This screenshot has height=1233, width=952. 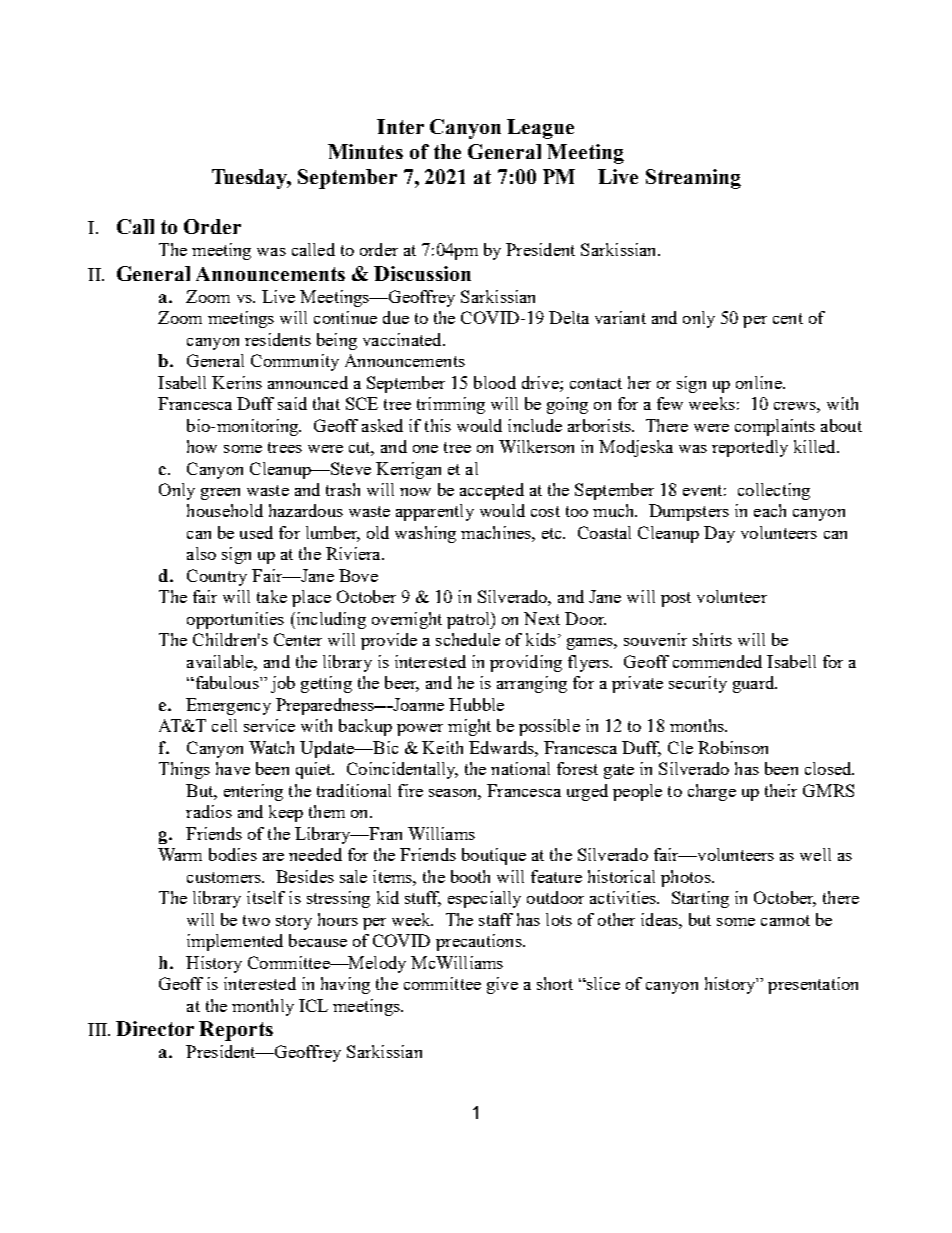 What do you see at coordinates (155, 1028) in the screenshot?
I see `Director` at bounding box center [155, 1028].
